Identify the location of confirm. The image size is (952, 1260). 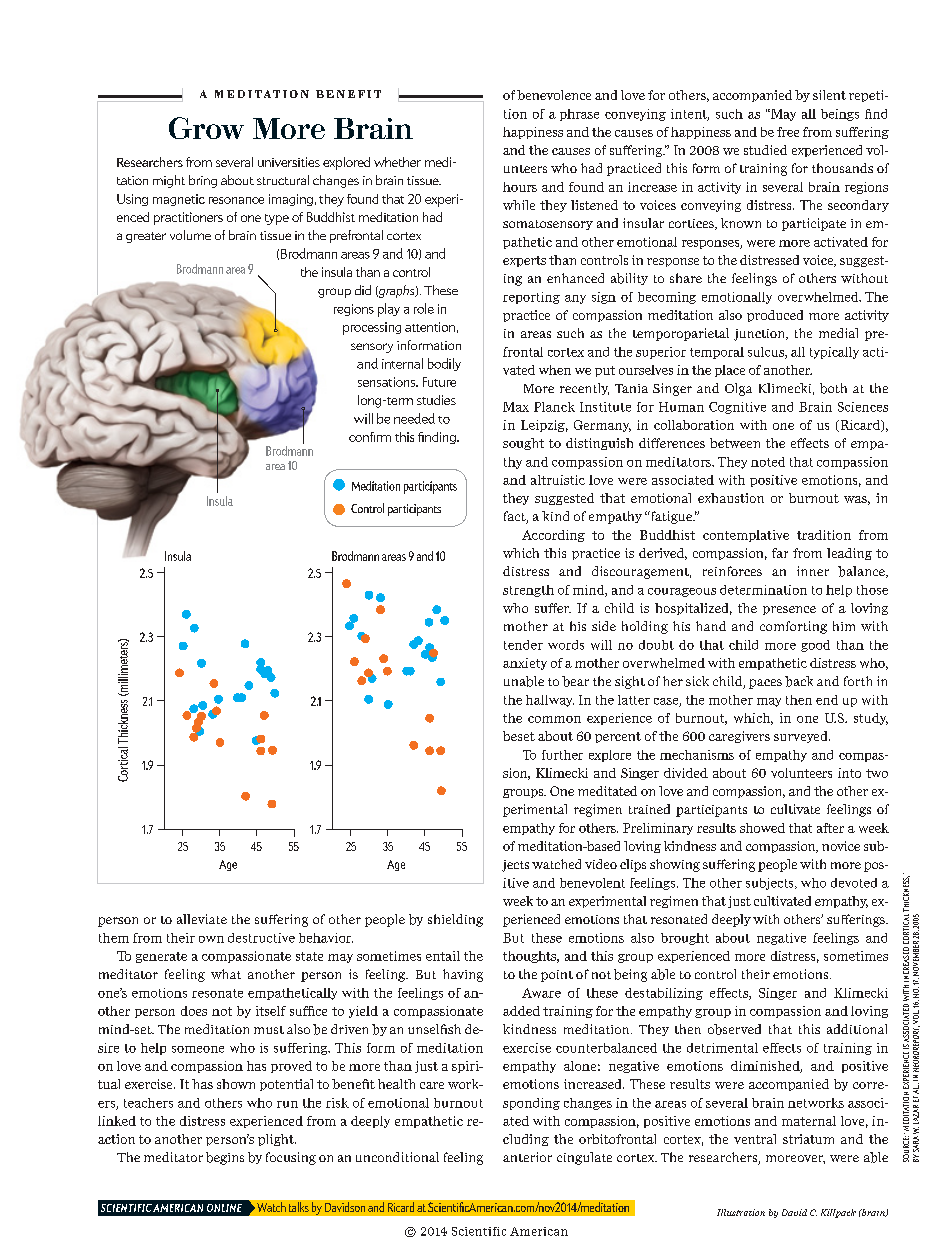
(370, 437).
